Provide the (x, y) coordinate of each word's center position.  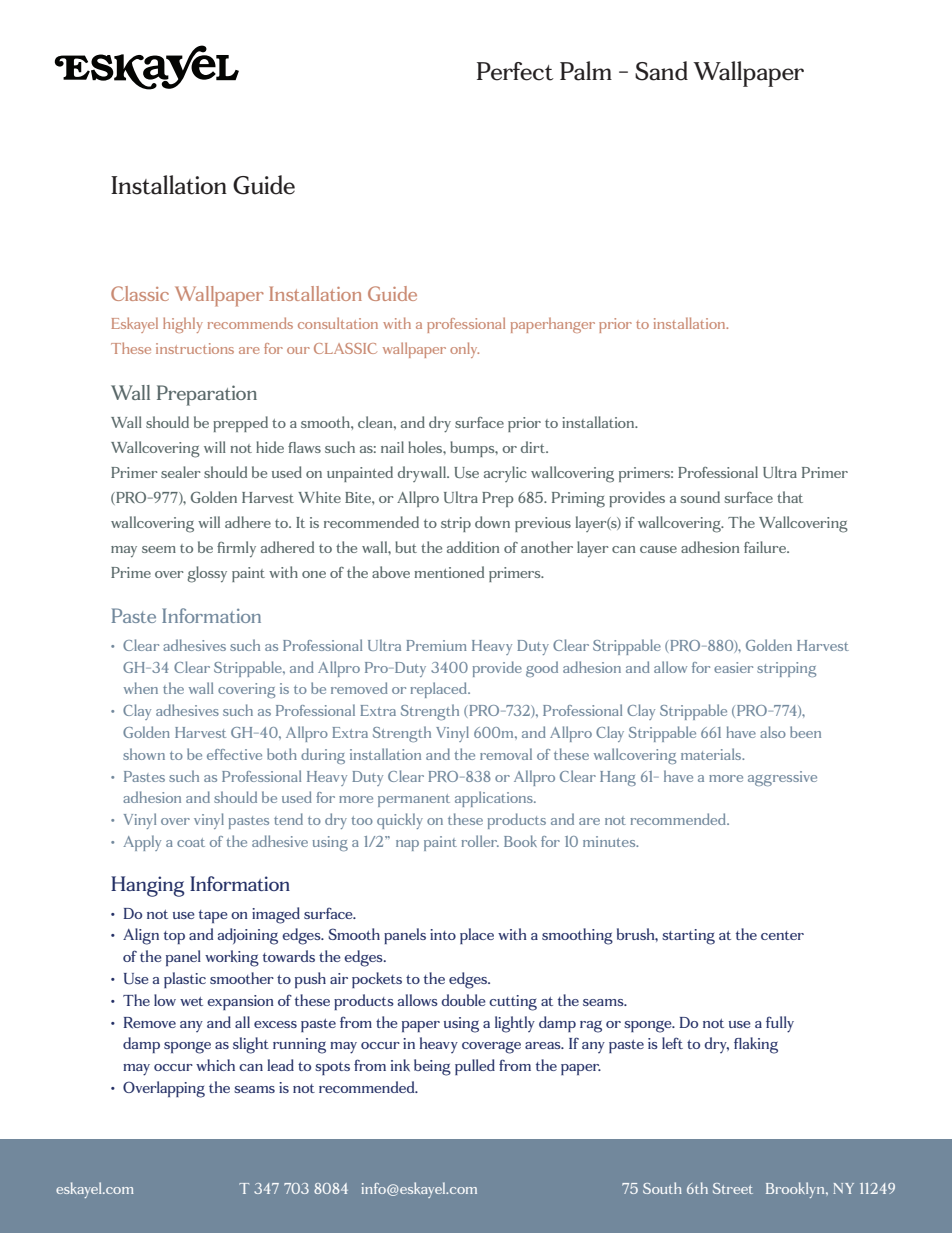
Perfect (515, 71)
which (215, 1065)
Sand (661, 71)
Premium (436, 645)
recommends (250, 323)
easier (733, 667)
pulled (475, 1067)
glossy (207, 574)
